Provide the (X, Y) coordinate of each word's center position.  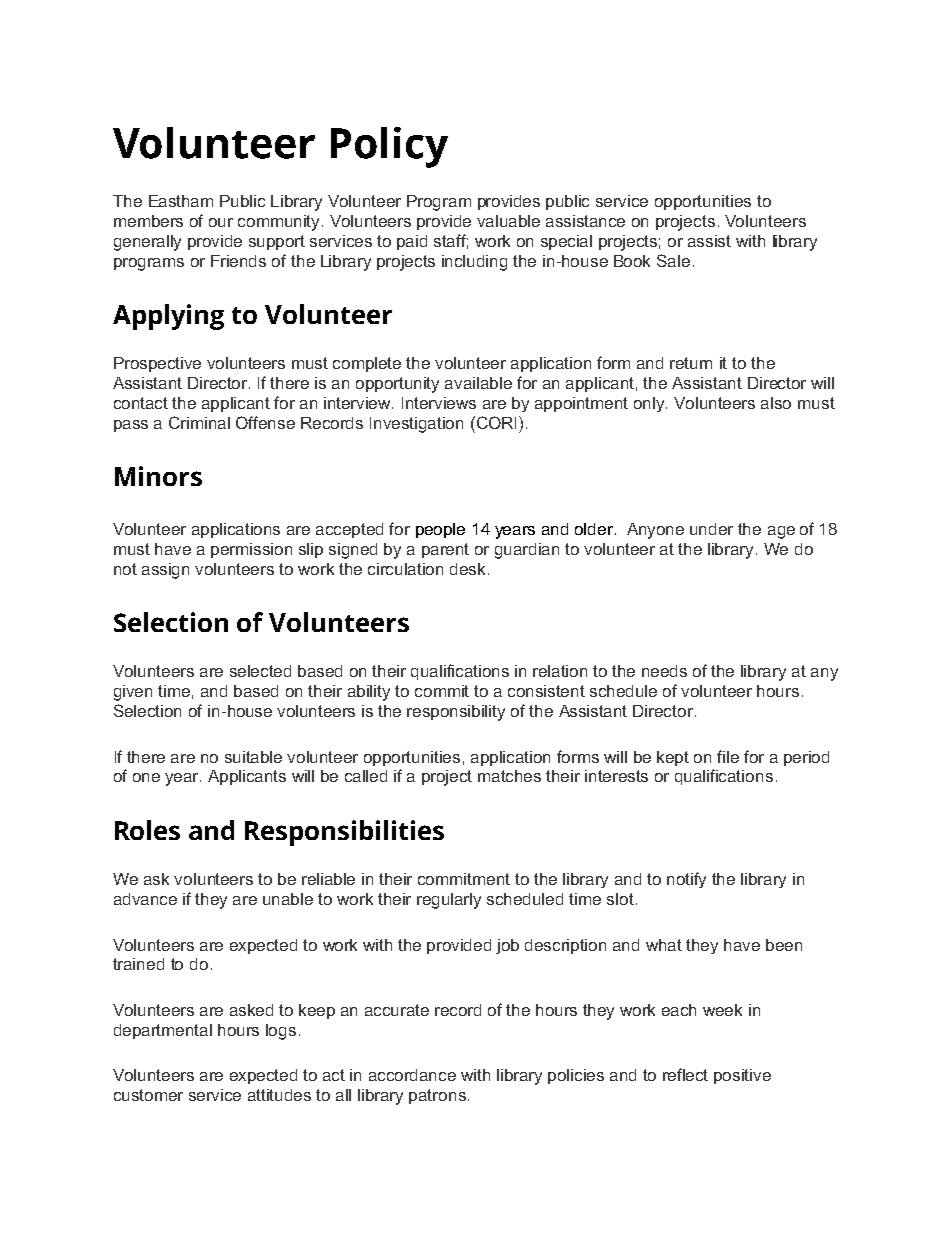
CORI (497, 422)
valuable (508, 221)
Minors (158, 476)
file (728, 756)
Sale (673, 260)
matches (509, 776)
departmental (163, 1031)
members (148, 221)
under (711, 529)
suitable (253, 757)
